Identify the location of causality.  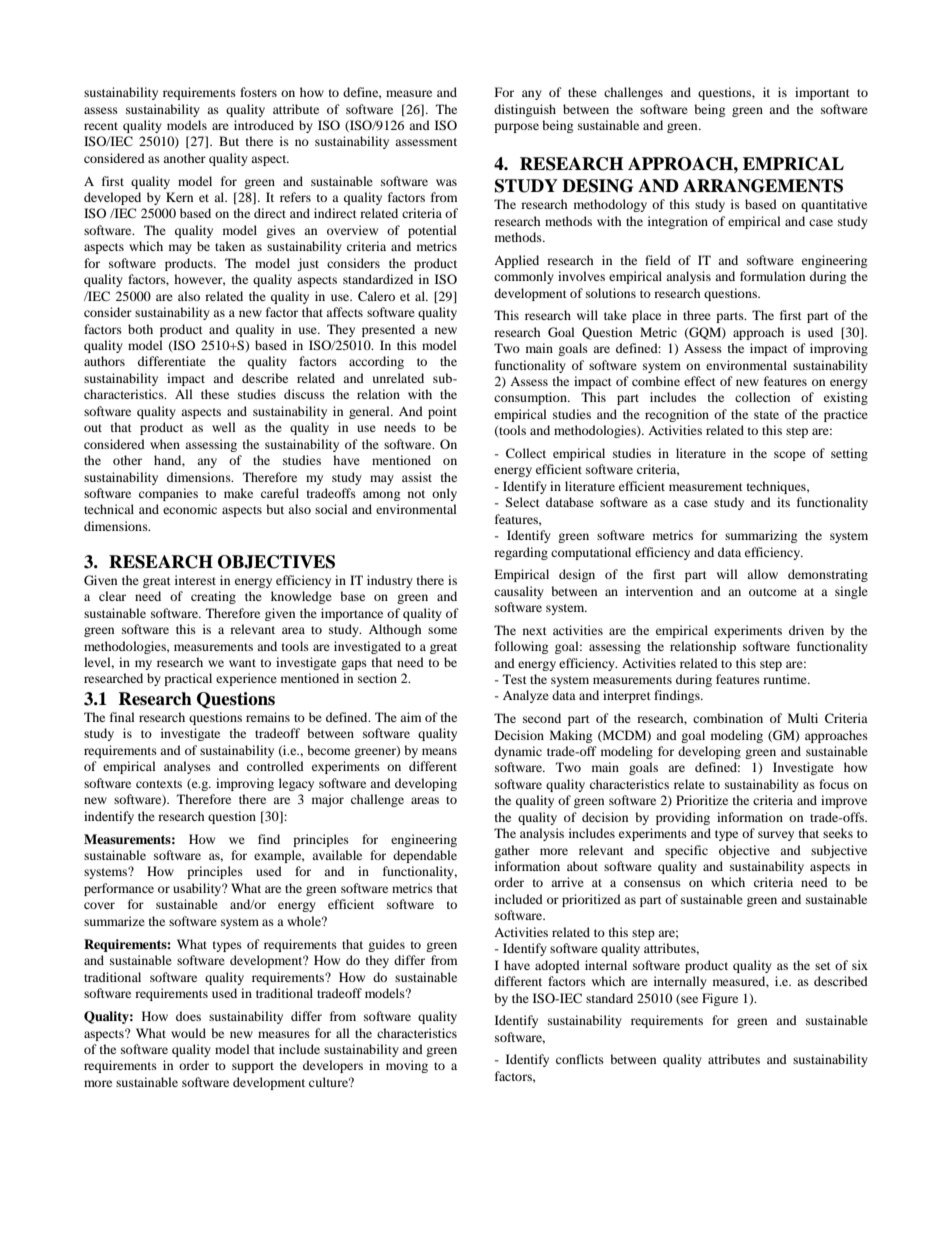
(519, 592).
